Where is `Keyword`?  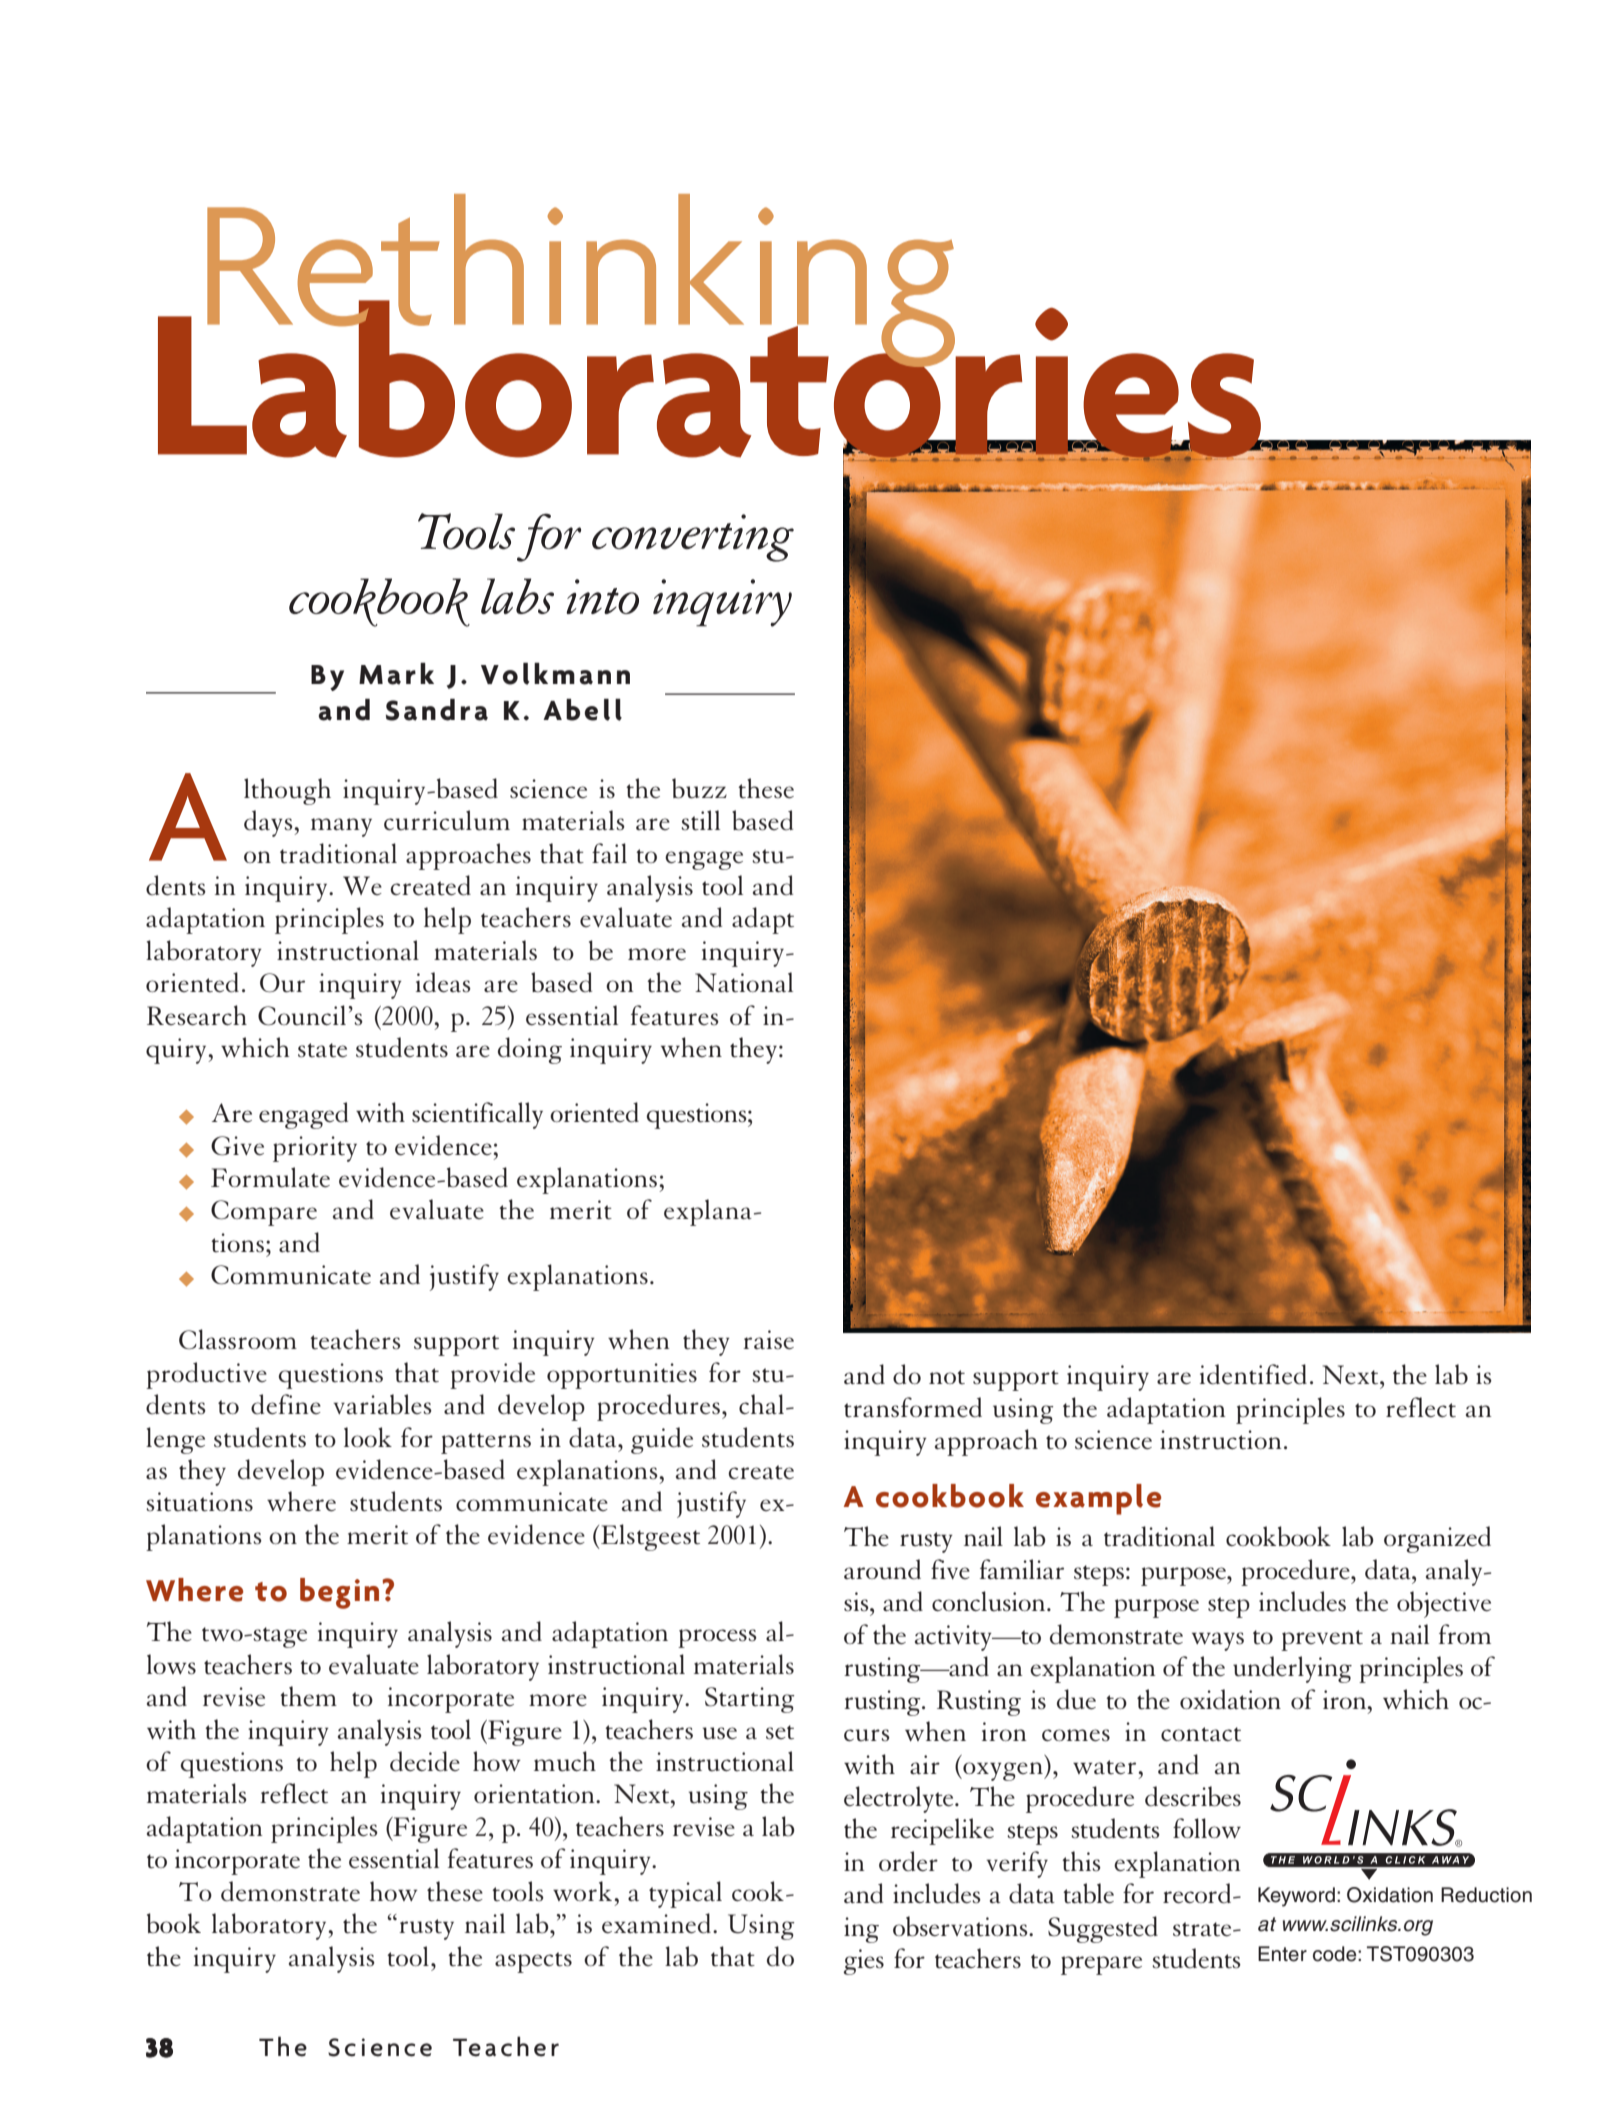 Keyword is located at coordinates (1296, 1897).
